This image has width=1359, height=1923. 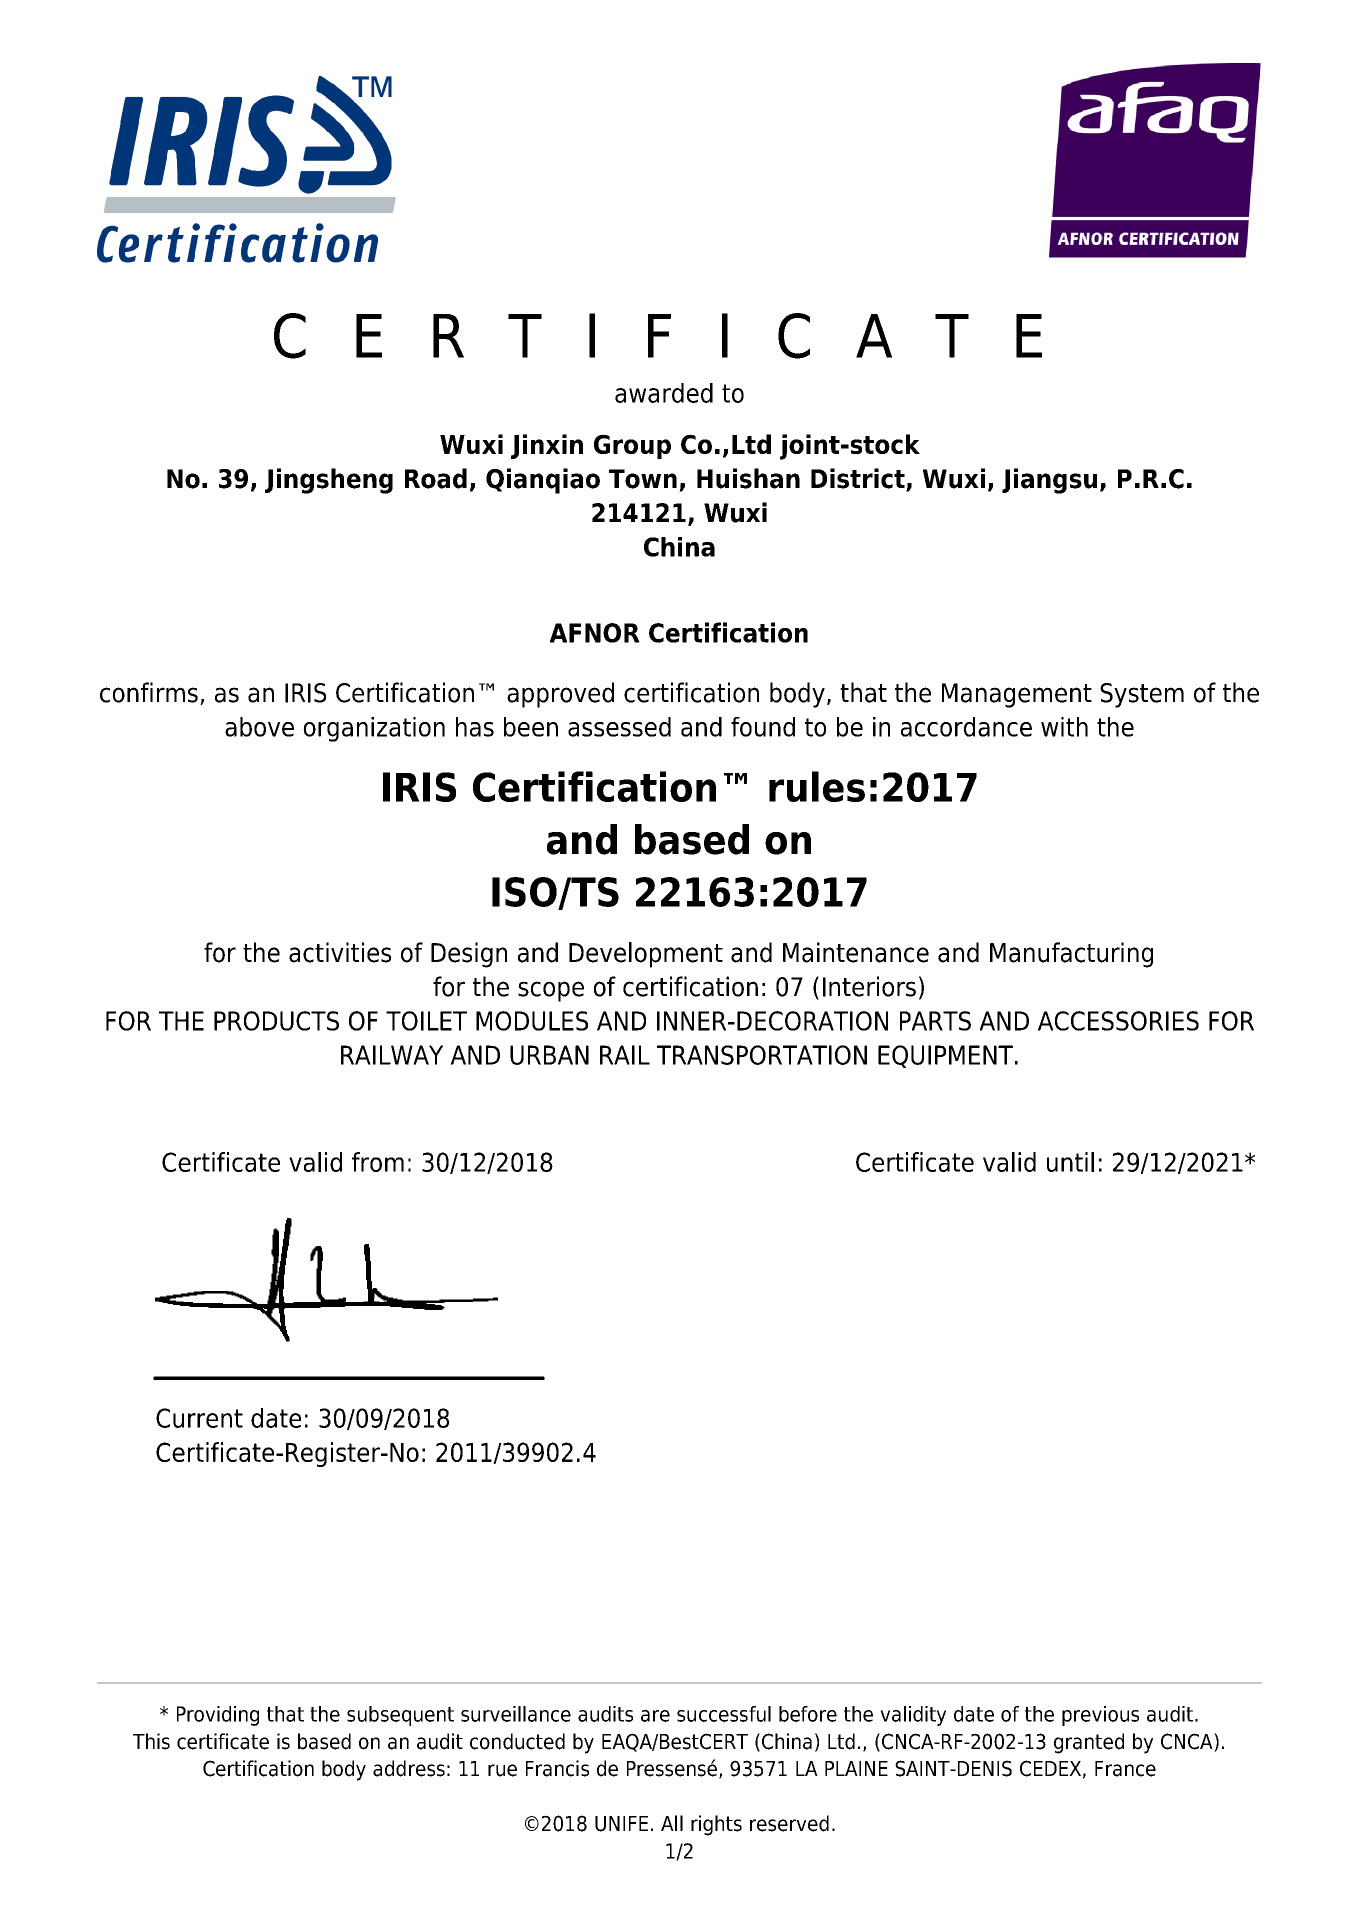 I want to click on All, so click(x=672, y=1823).
